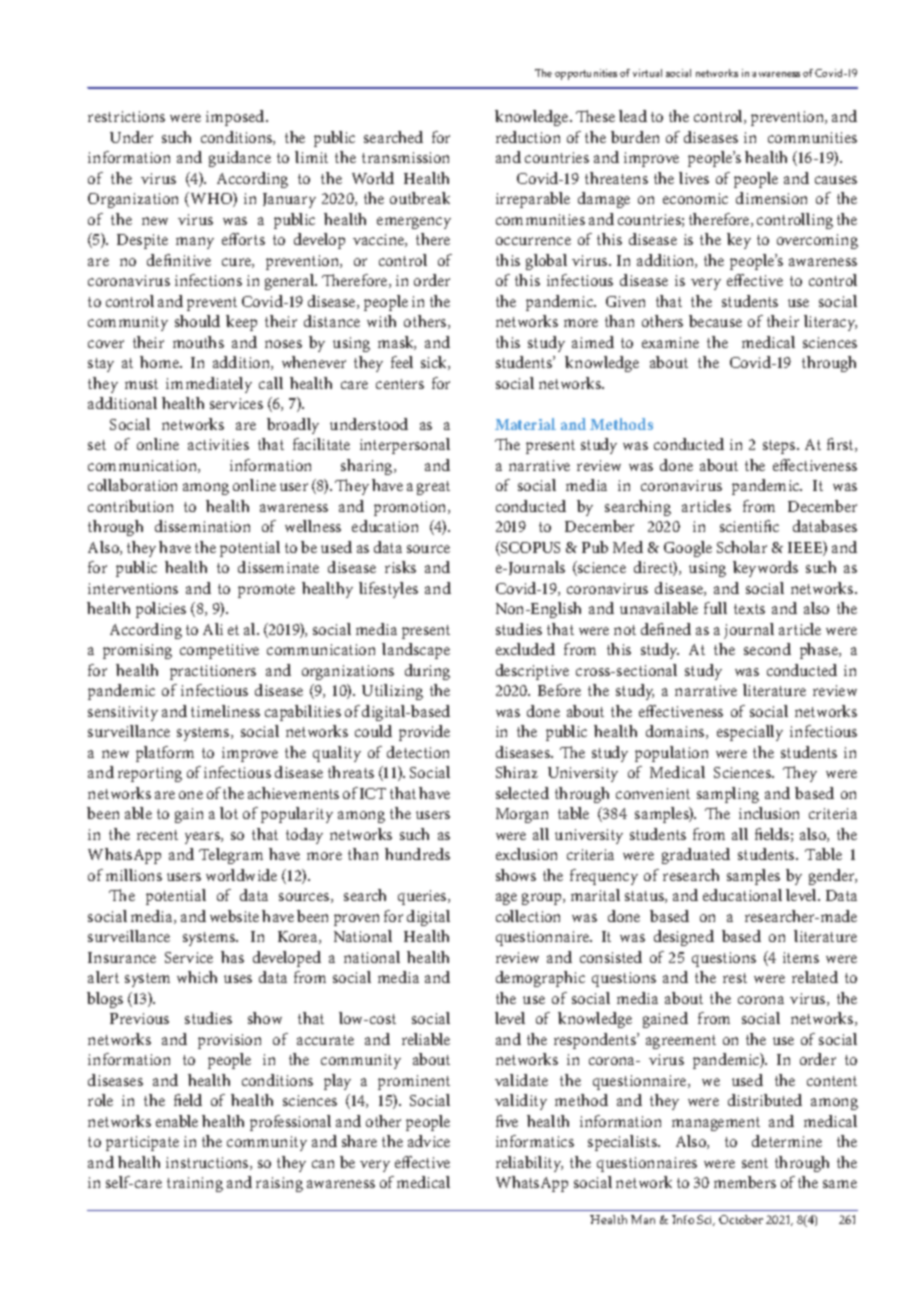  Describe the element at coordinates (219, 651) in the screenshot. I see `competitive` at that location.
